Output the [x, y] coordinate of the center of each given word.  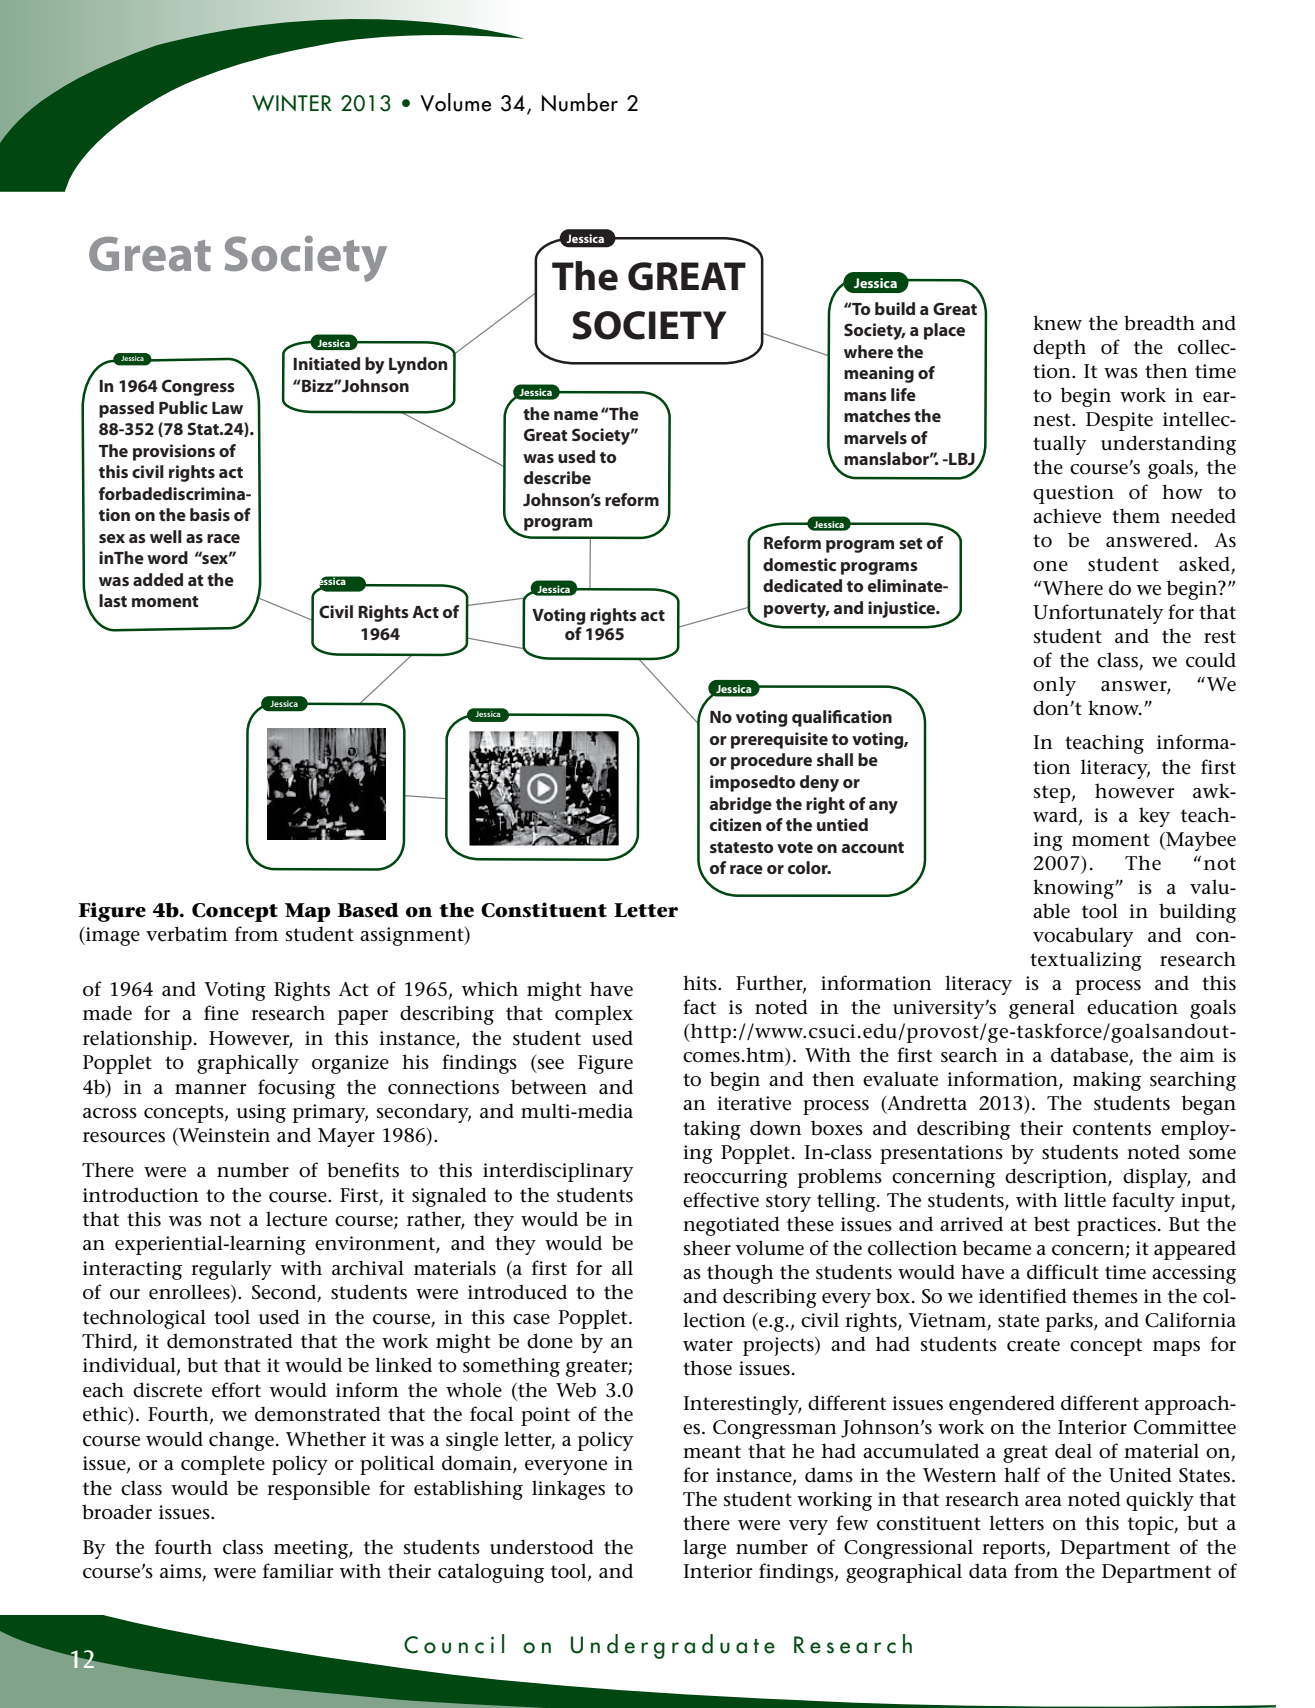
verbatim [187, 934]
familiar [298, 1571]
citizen [735, 824]
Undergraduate [673, 1646]
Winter [292, 103]
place [944, 331]
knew [1057, 323]
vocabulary [1083, 937]
